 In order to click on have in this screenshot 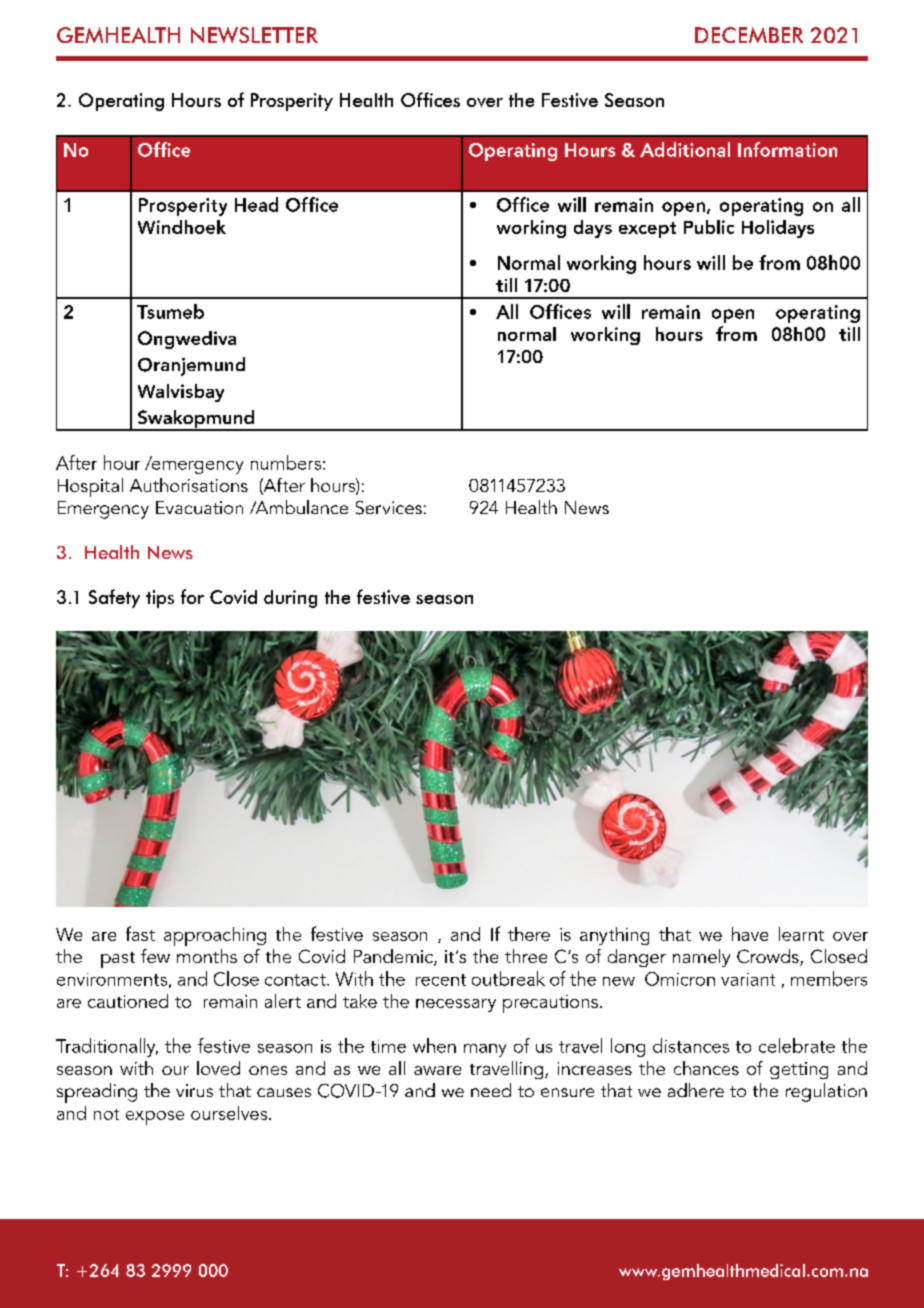, I will do `click(750, 934)`.
